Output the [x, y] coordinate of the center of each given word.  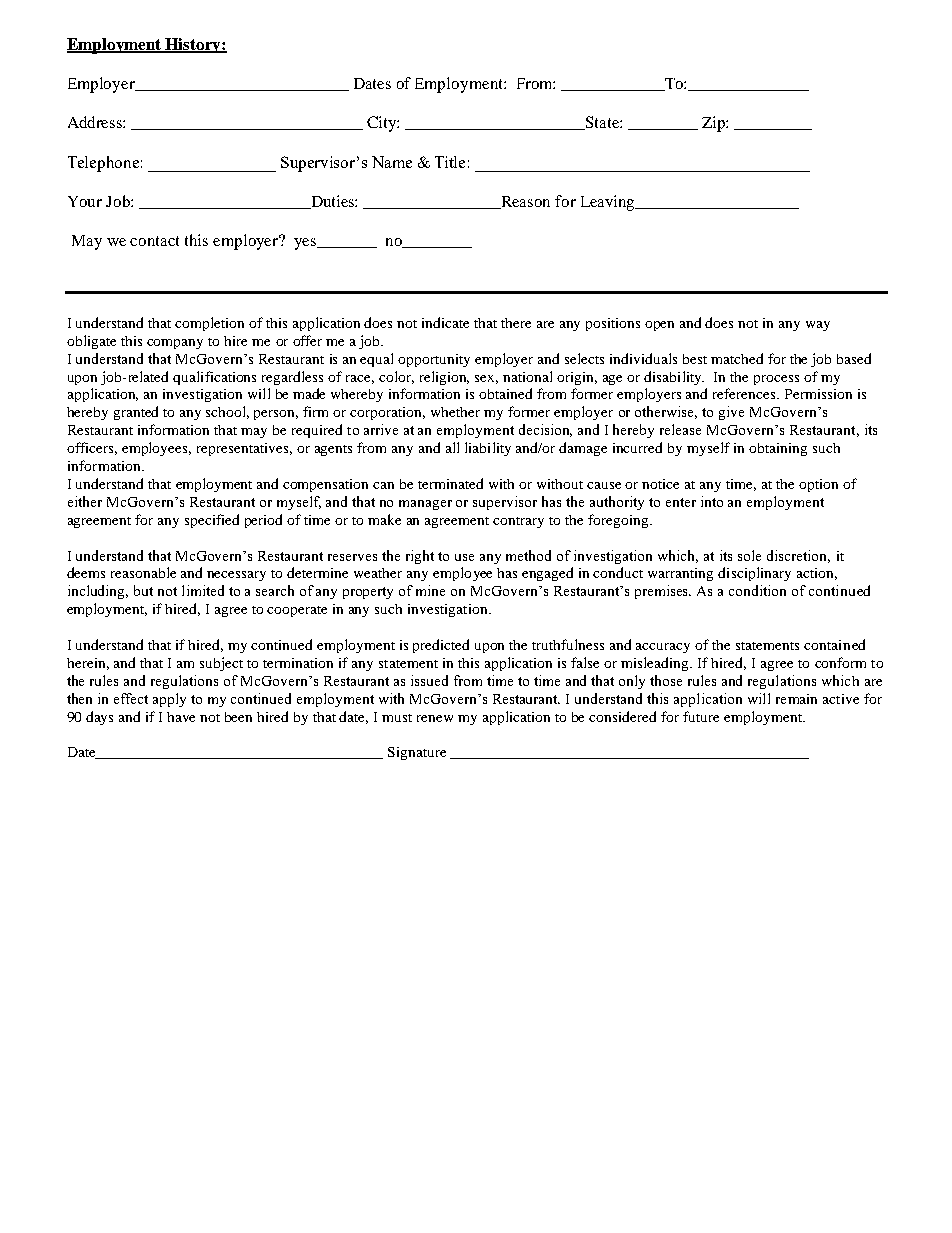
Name [392, 162]
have [181, 717]
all [452, 447]
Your [85, 201]
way [818, 326]
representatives [244, 449]
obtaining [778, 449]
